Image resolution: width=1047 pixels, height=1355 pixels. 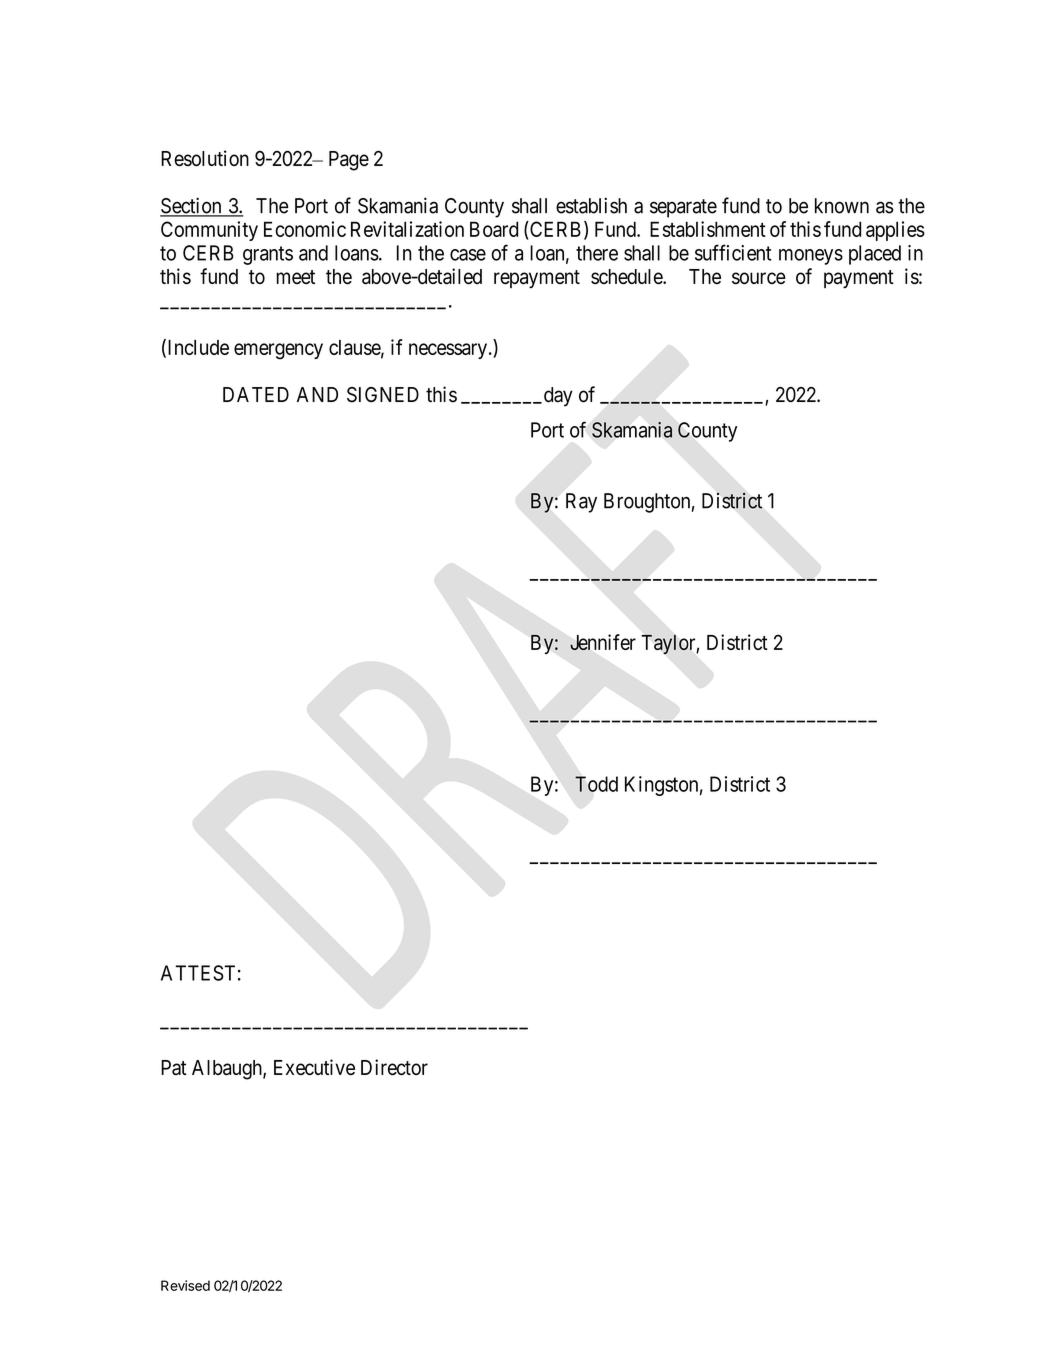 What do you see at coordinates (394, 1067) in the screenshot?
I see `Director` at bounding box center [394, 1067].
